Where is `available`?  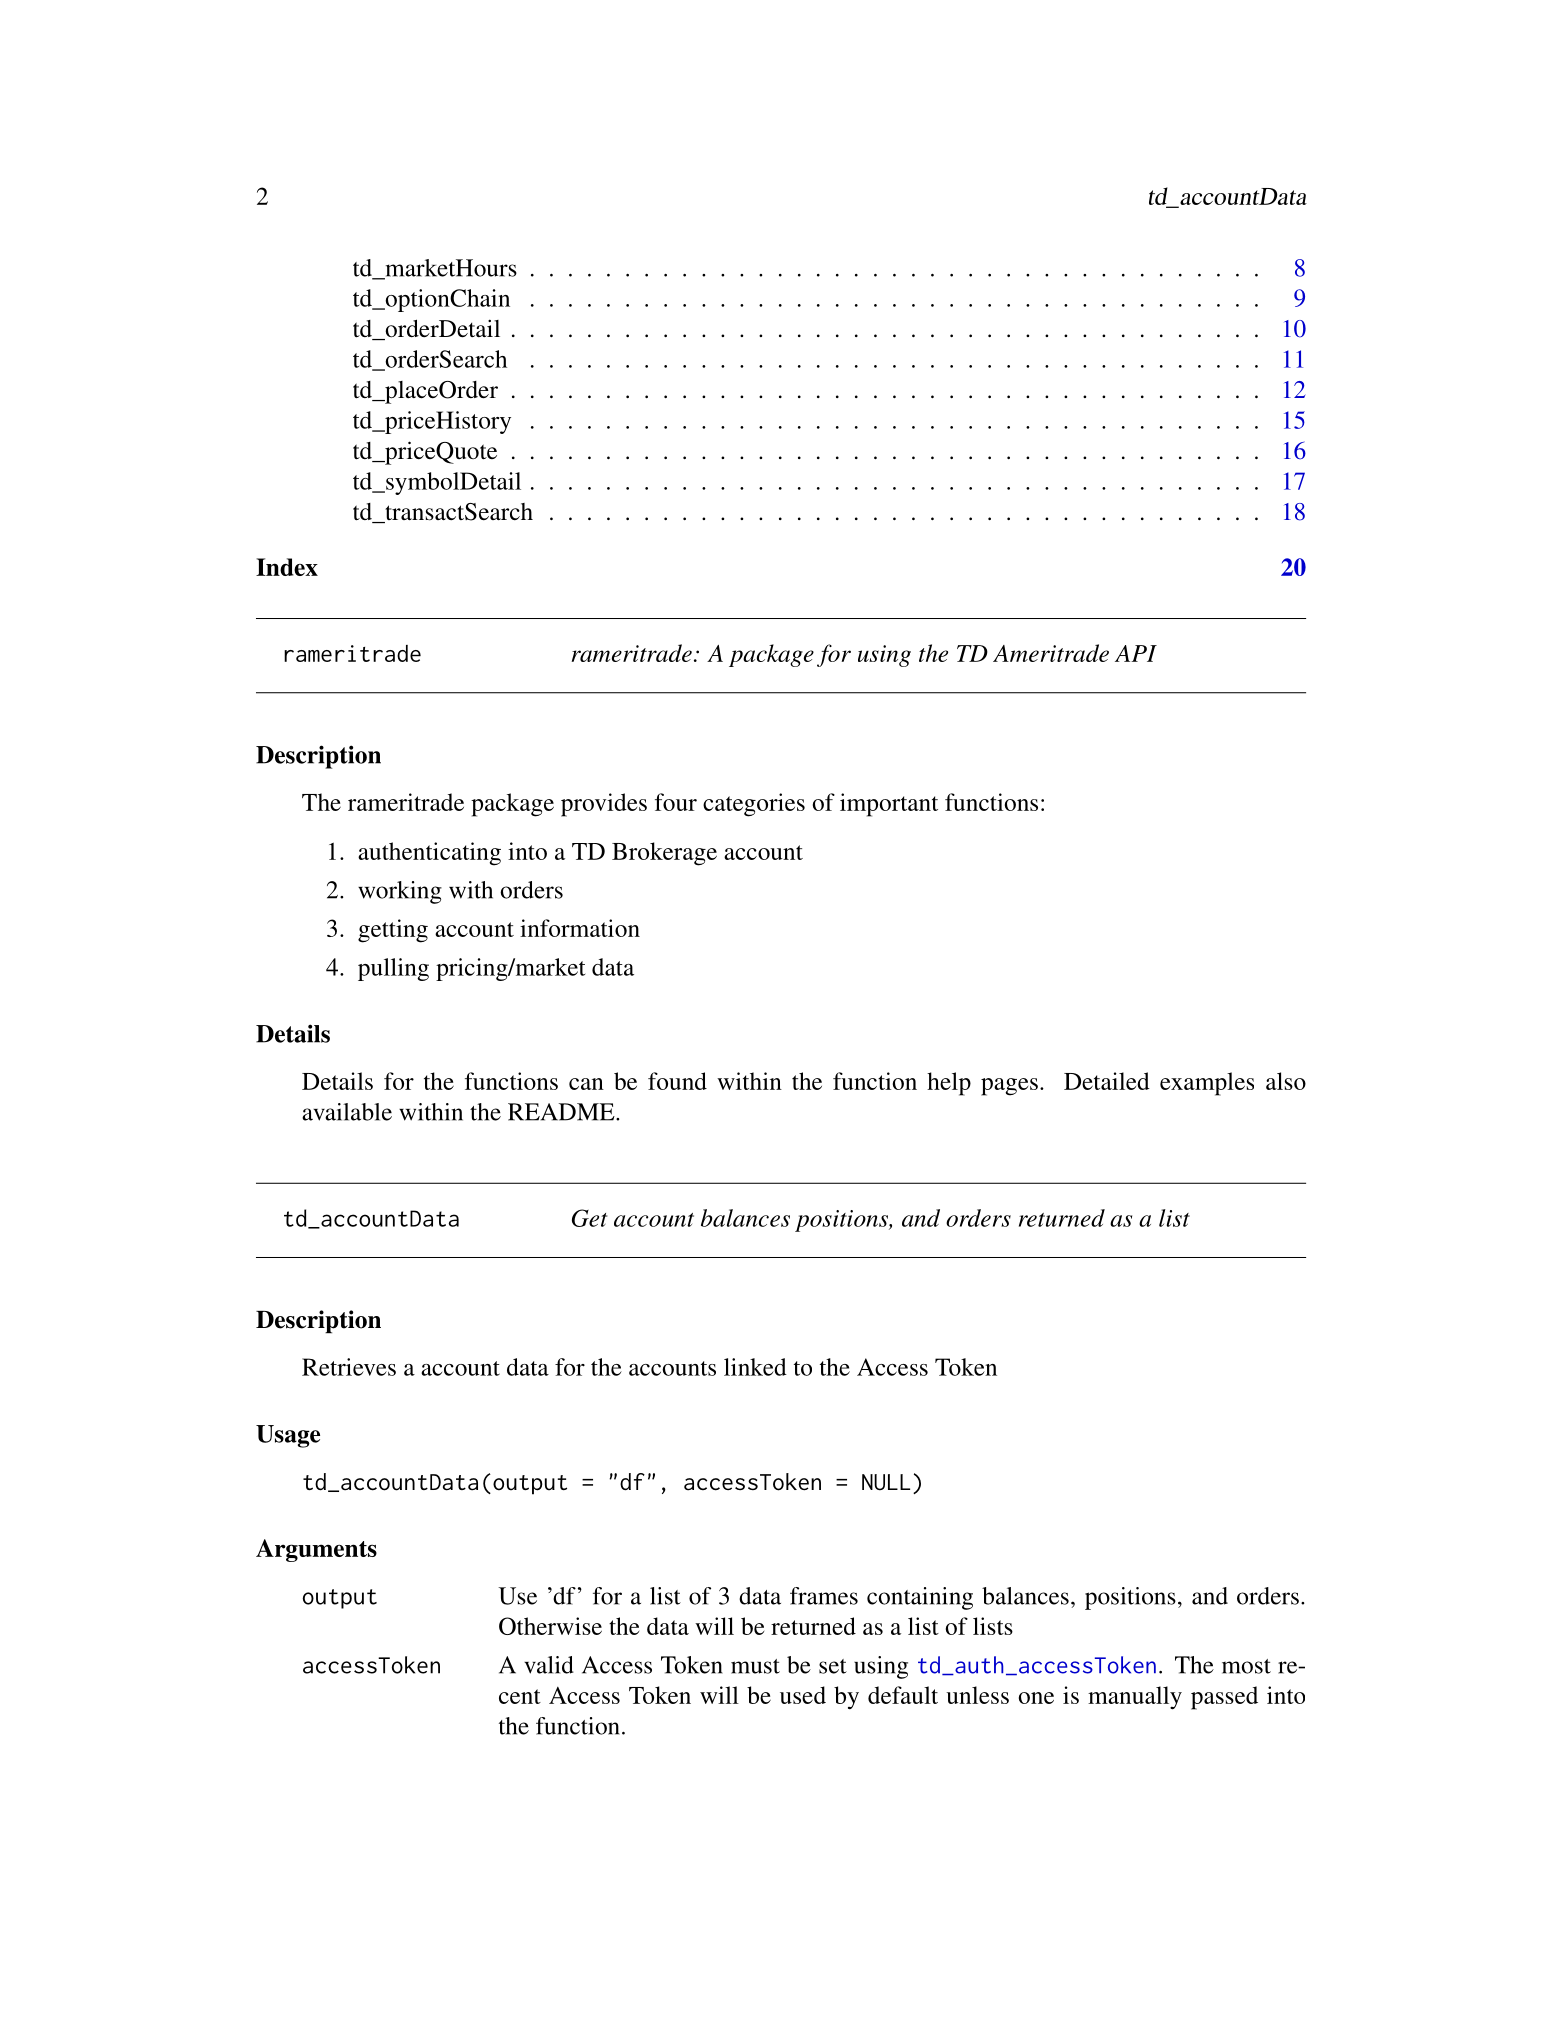
available is located at coordinates (347, 1112).
